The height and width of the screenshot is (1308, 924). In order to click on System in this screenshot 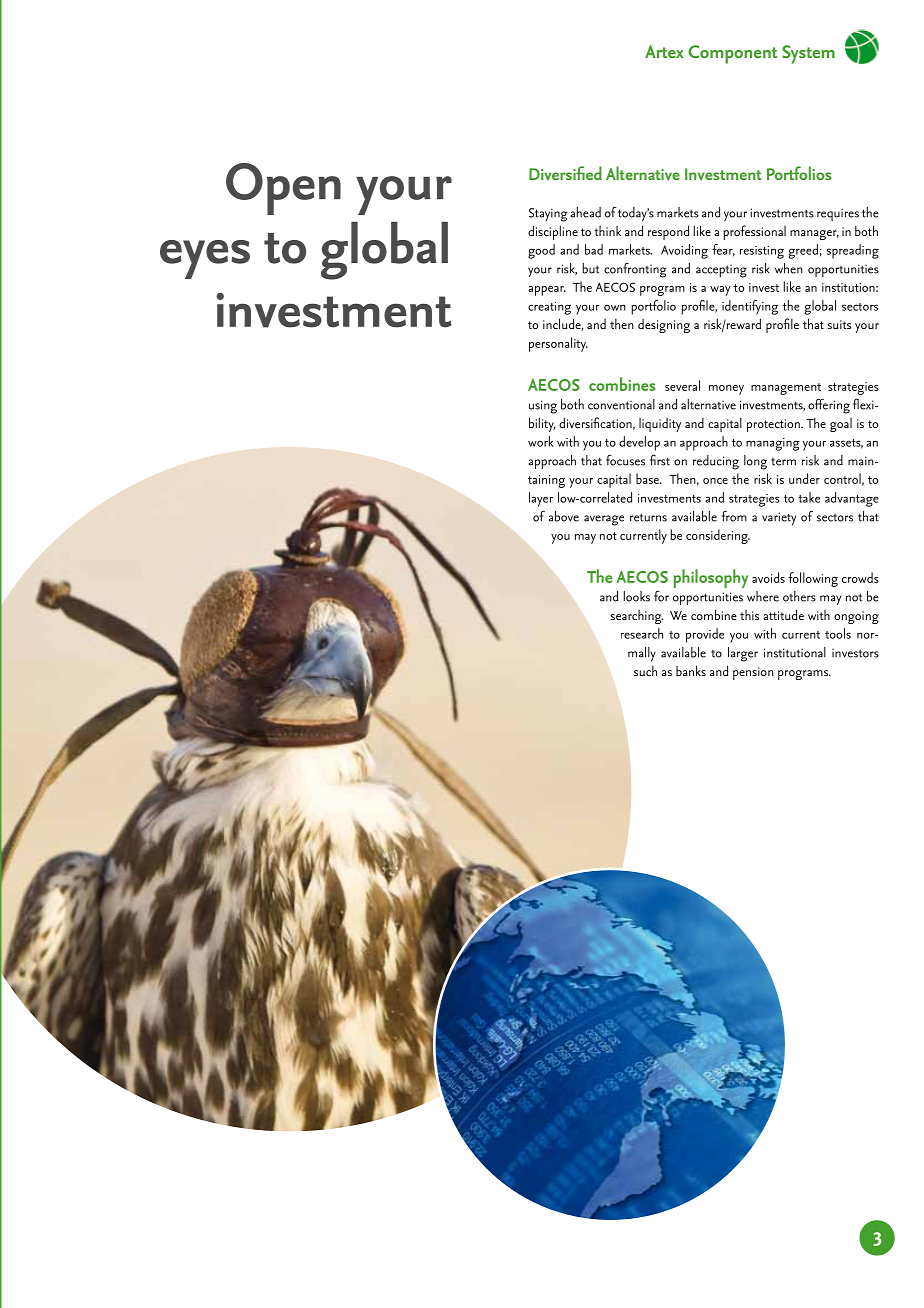, I will do `click(808, 54)`.
